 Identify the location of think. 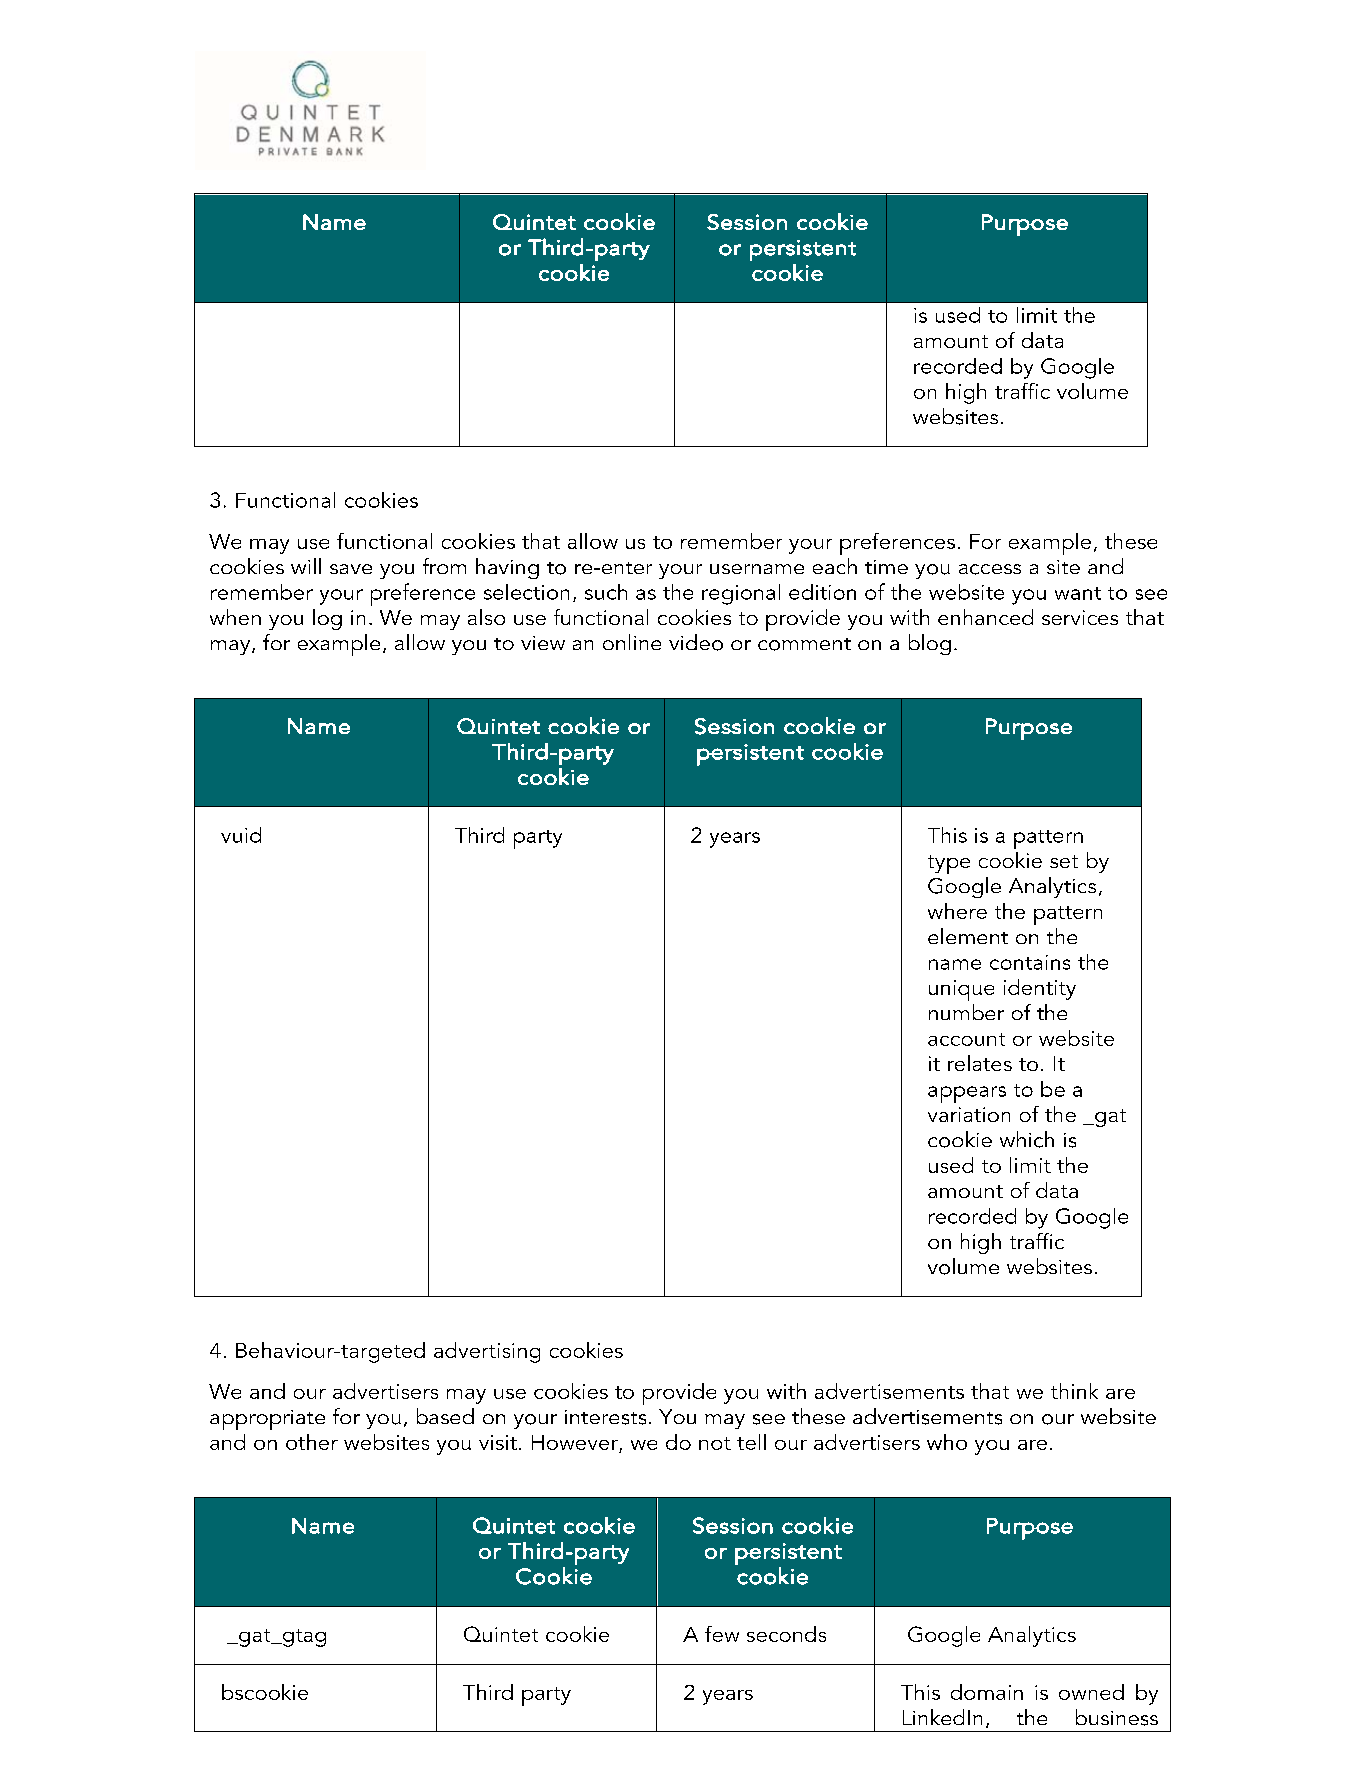
(1074, 1391).
